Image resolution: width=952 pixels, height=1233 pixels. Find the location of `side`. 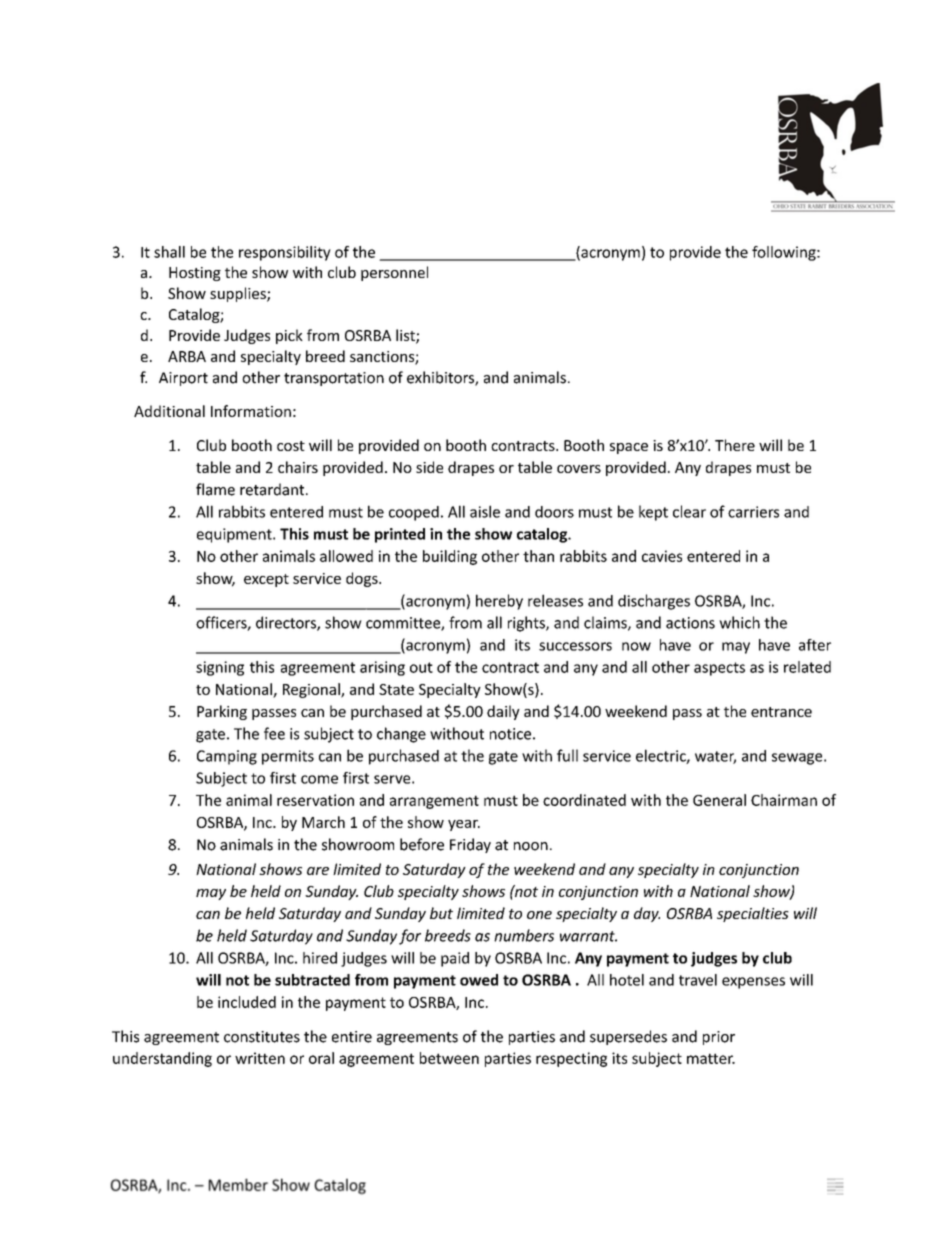

side is located at coordinates (429, 467).
